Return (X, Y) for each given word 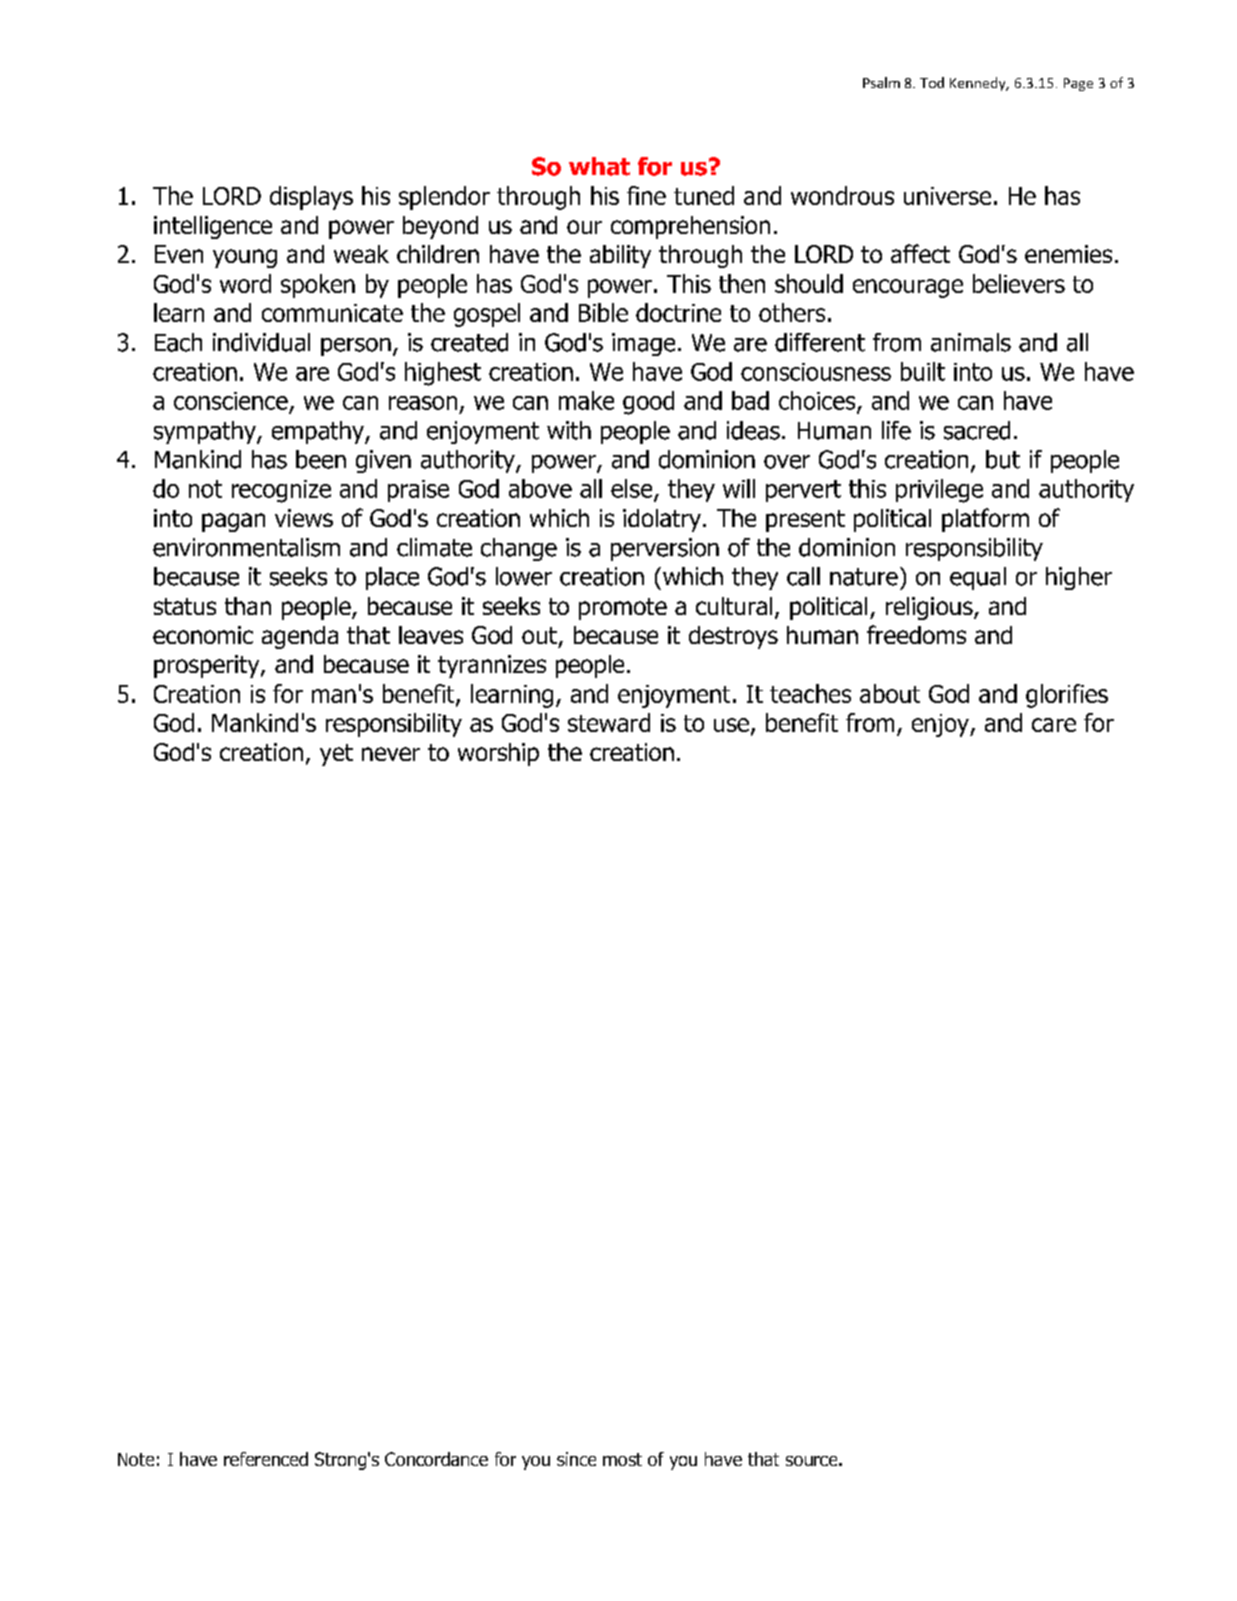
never (391, 754)
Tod (932, 82)
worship (498, 754)
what (599, 166)
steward (609, 722)
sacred (977, 430)
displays (311, 198)
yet (336, 755)
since (576, 1459)
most (622, 1459)
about (890, 693)
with (569, 430)
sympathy (206, 432)
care (1054, 725)
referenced (266, 1459)
